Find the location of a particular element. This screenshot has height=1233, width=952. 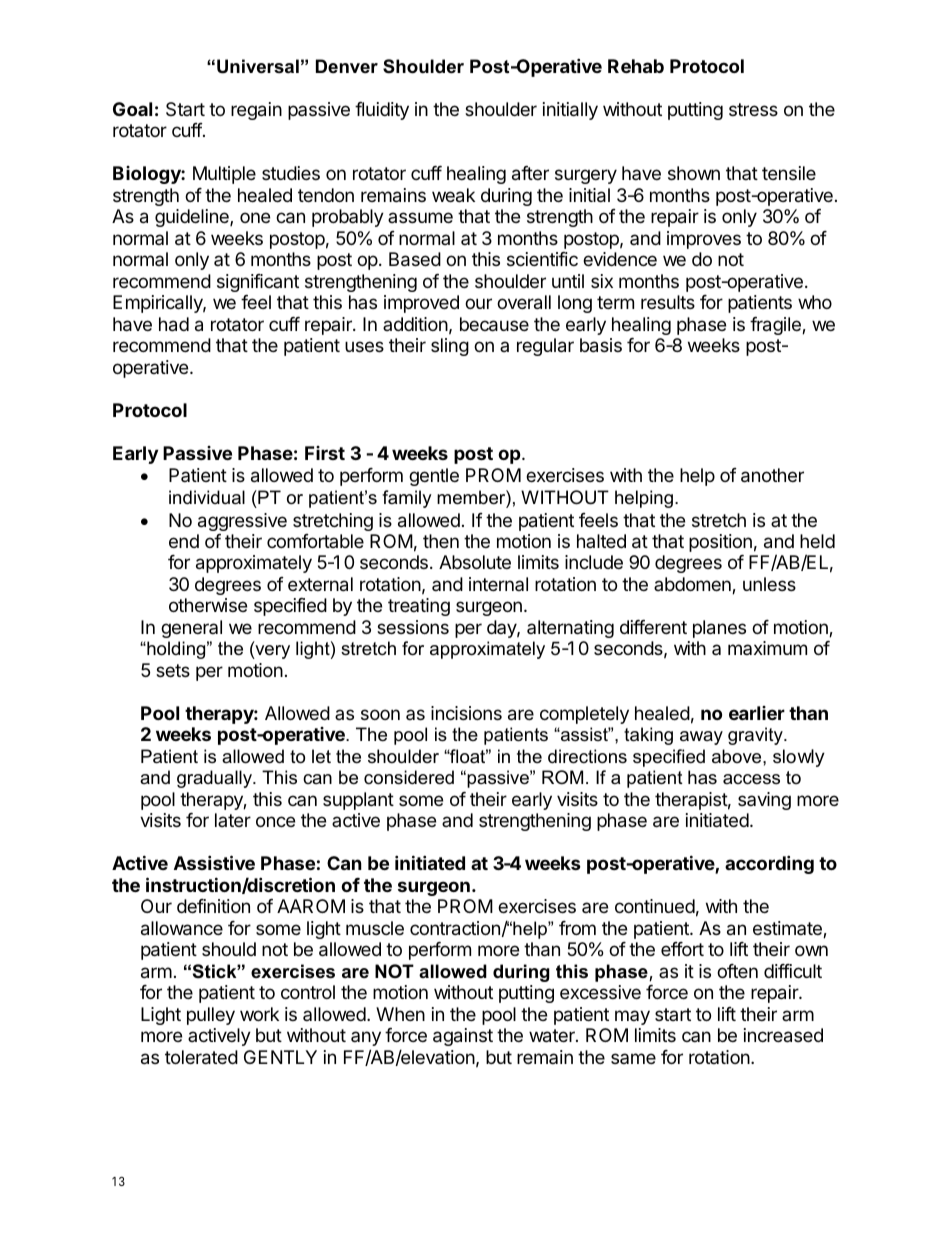

pulley is located at coordinates (211, 1016).
